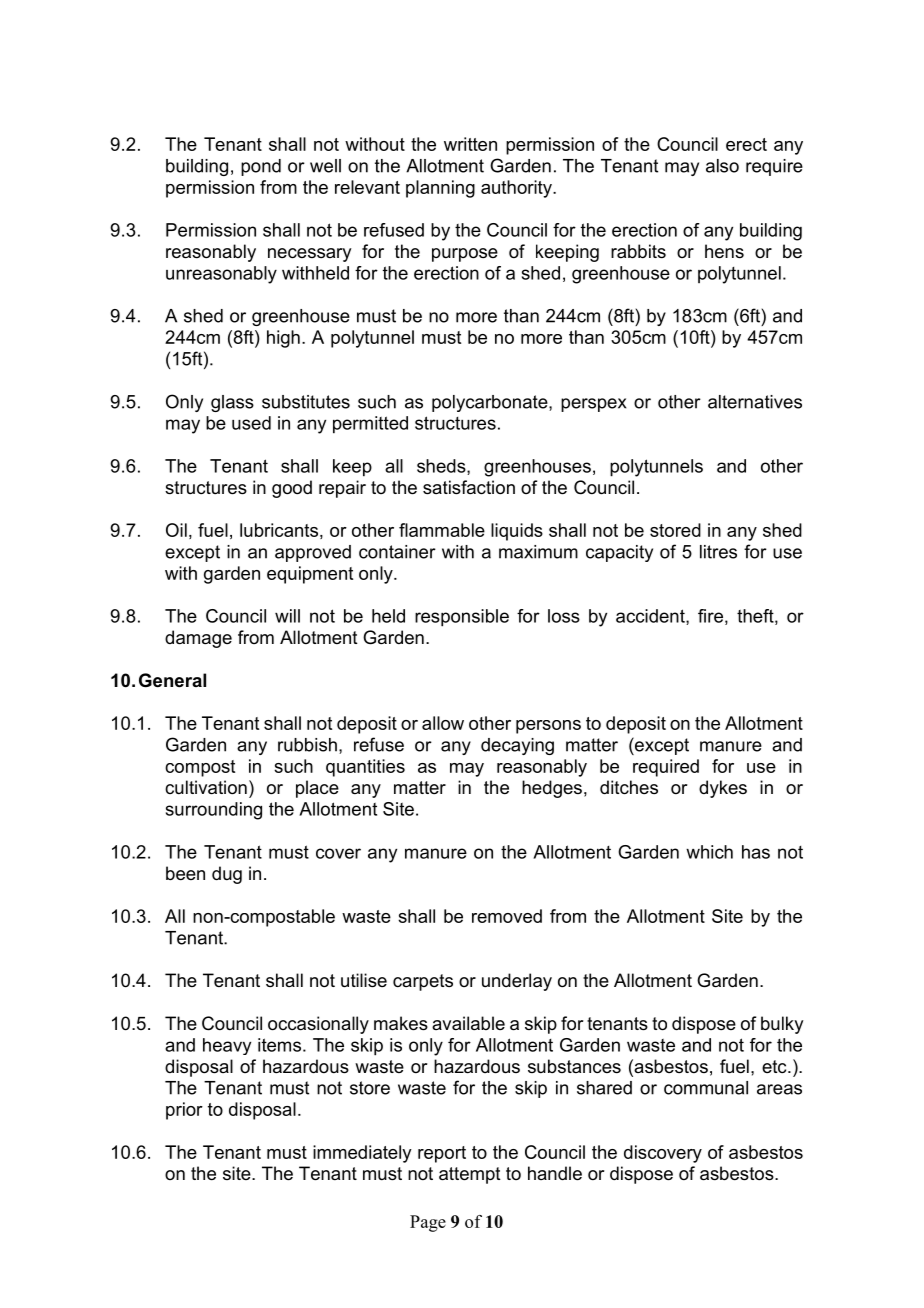 This document has height=1308, width=924. Describe the element at coordinates (470, 144) in the document. I see `written` at that location.
